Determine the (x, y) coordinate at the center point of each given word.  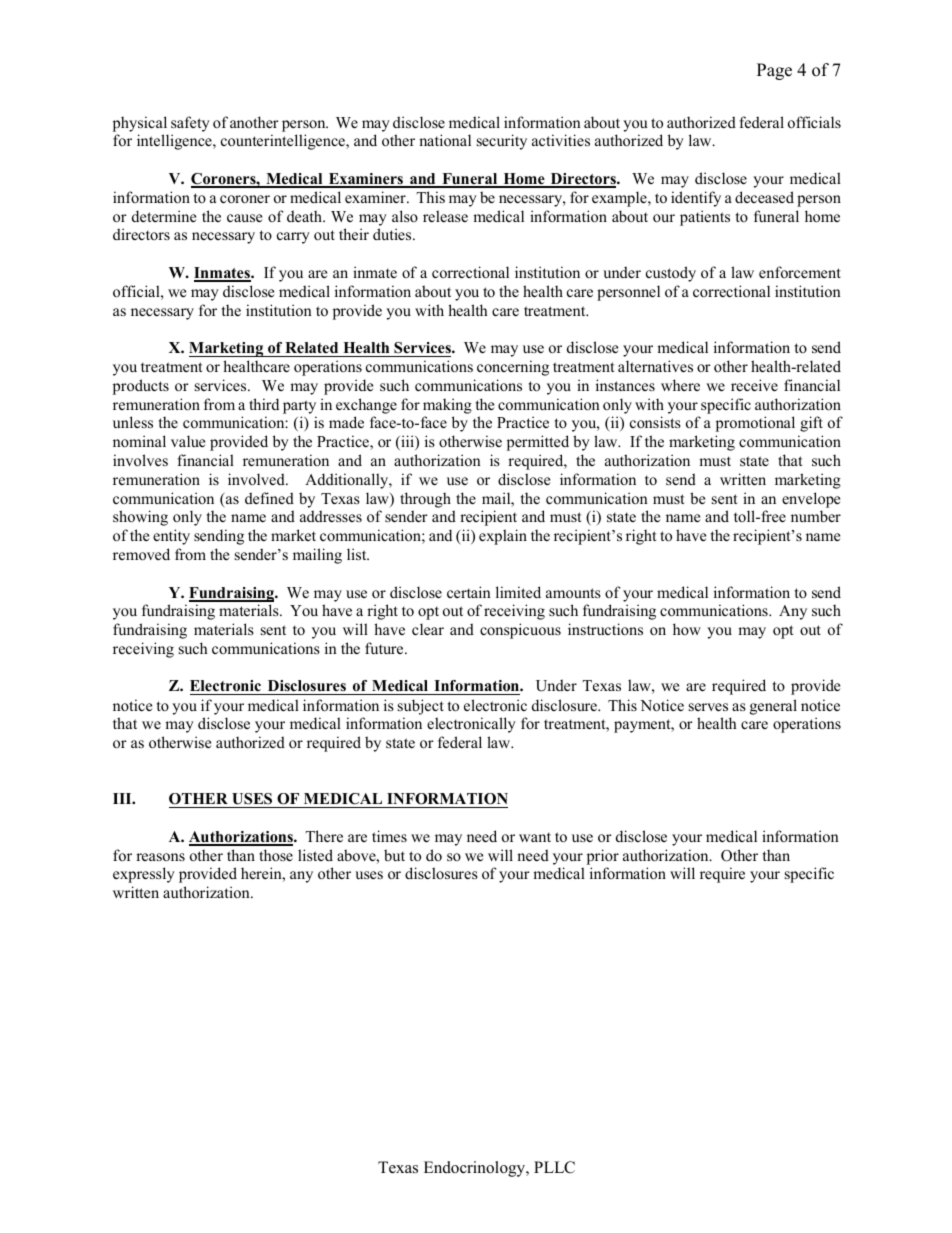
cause (244, 218)
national (445, 140)
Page (774, 71)
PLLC (554, 1167)
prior (603, 857)
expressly (144, 875)
